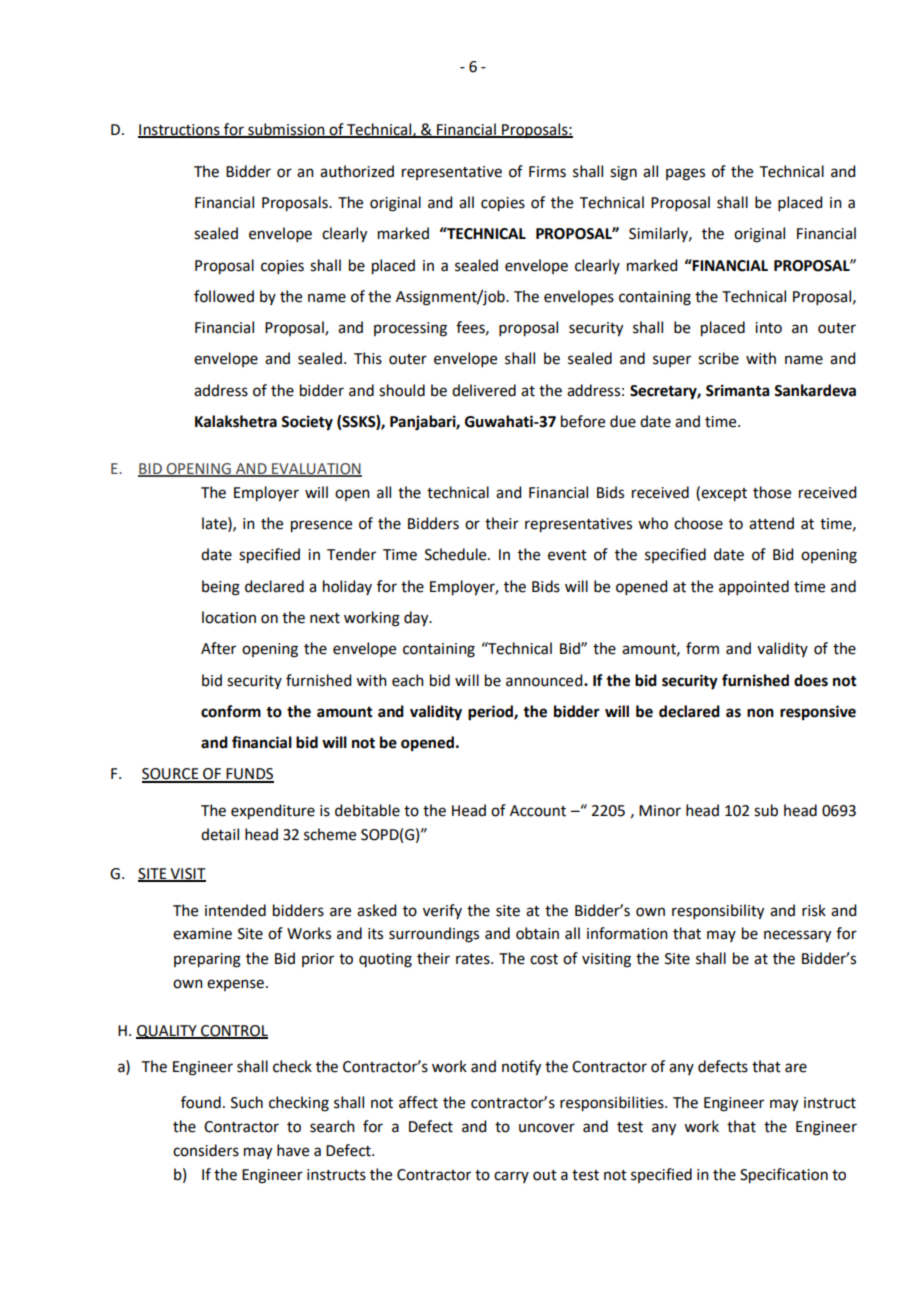  Describe the element at coordinates (718, 358) in the screenshot. I see `scribe` at that location.
